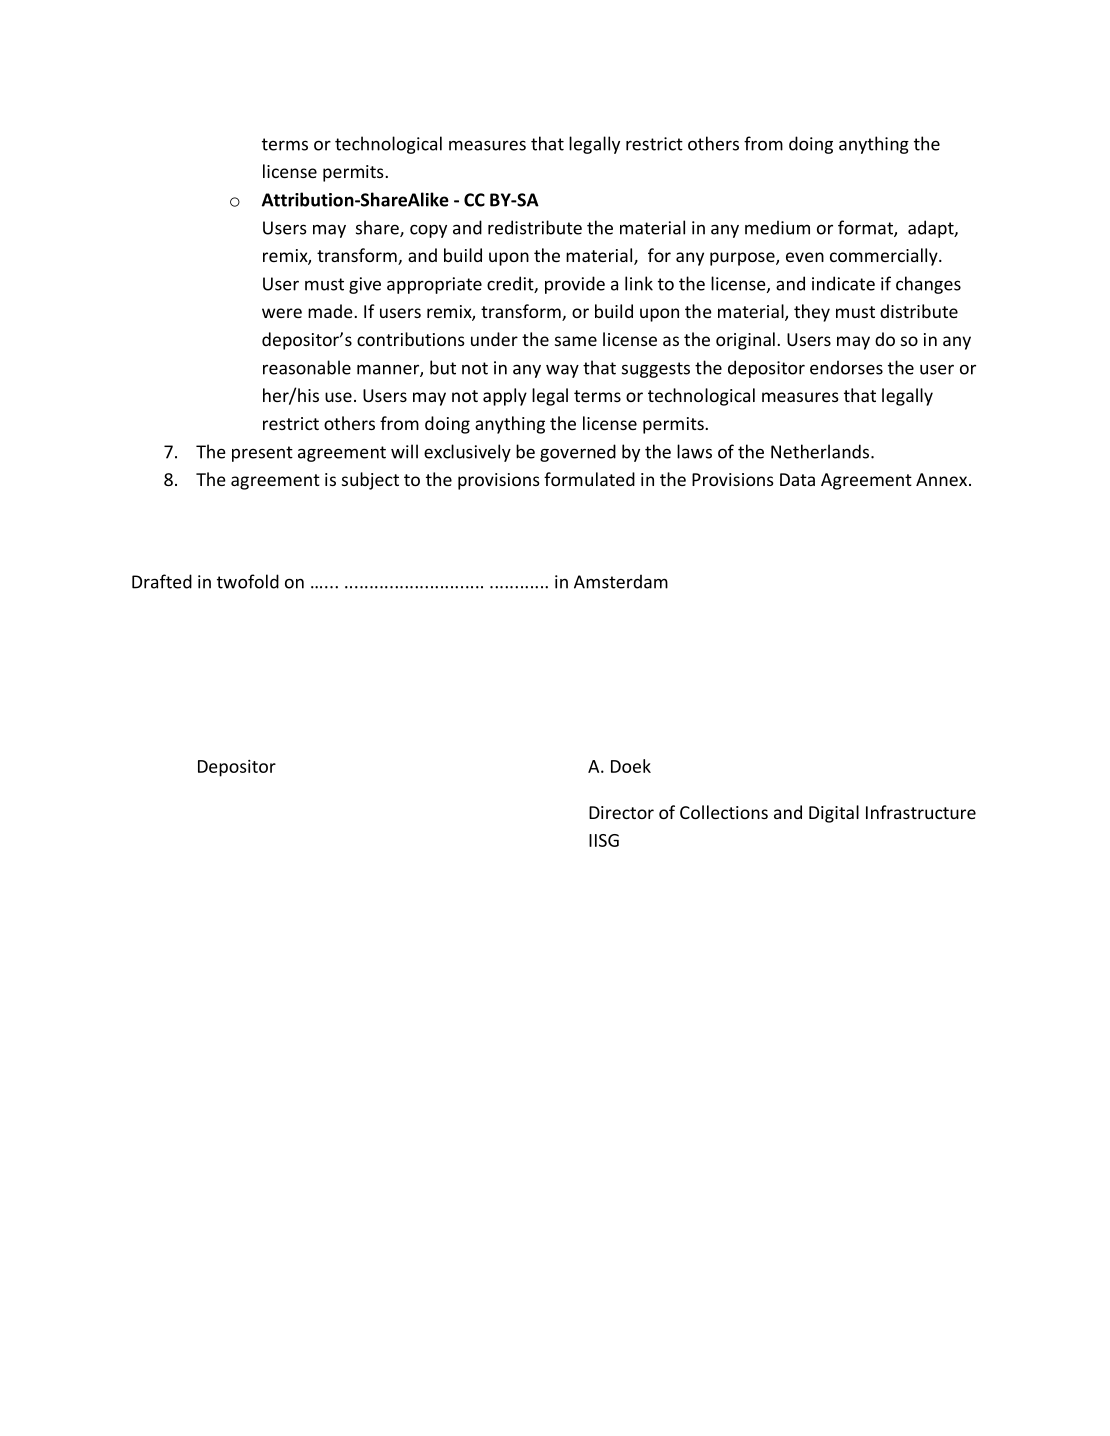 The image size is (1110, 1436). What do you see at coordinates (562, 371) in the screenshot?
I see `way` at bounding box center [562, 371].
